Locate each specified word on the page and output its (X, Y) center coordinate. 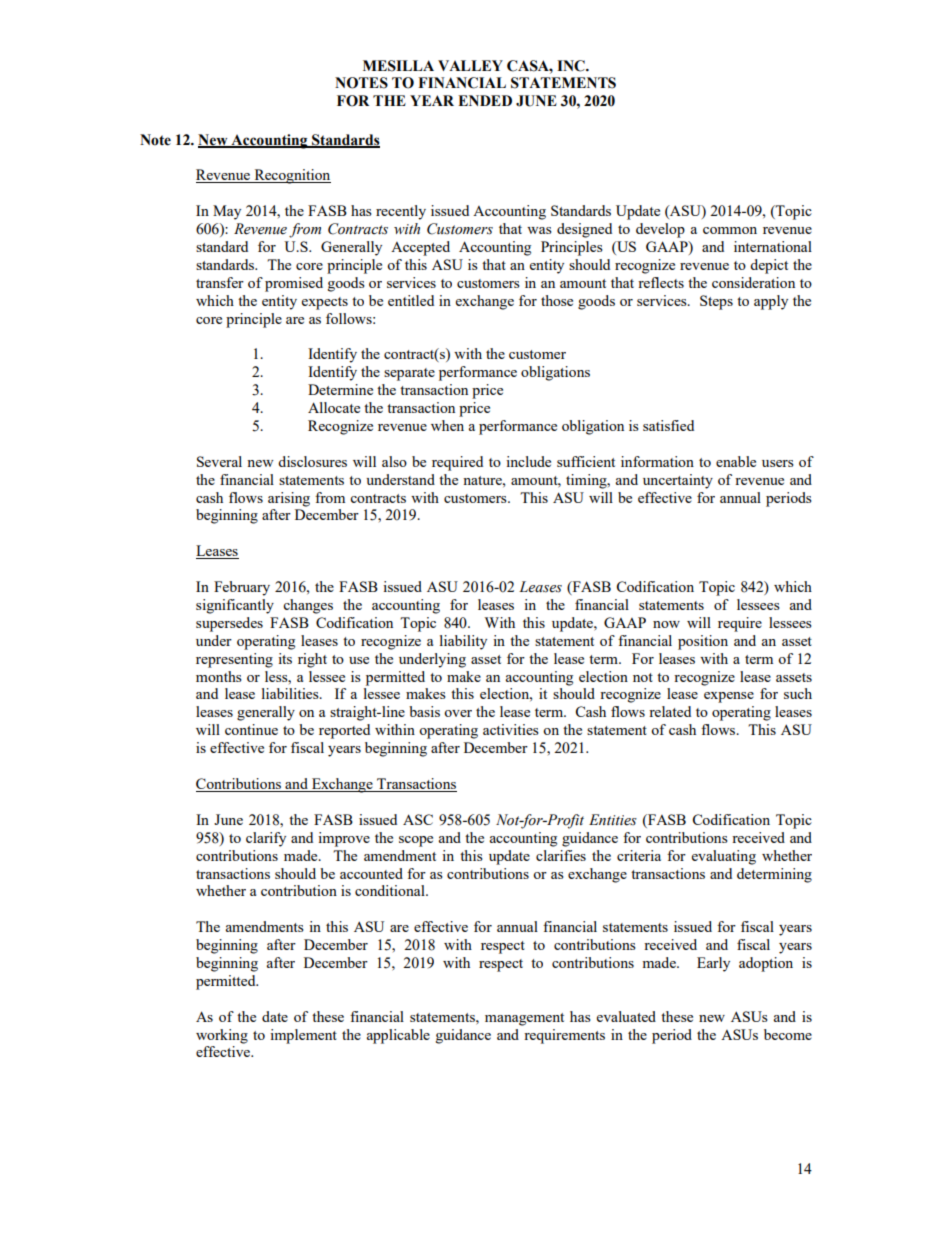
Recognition (291, 176)
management (524, 1019)
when (447, 425)
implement (303, 1036)
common (730, 230)
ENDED (485, 100)
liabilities (291, 693)
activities (511, 729)
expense (729, 697)
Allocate (334, 407)
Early (713, 964)
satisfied (668, 425)
